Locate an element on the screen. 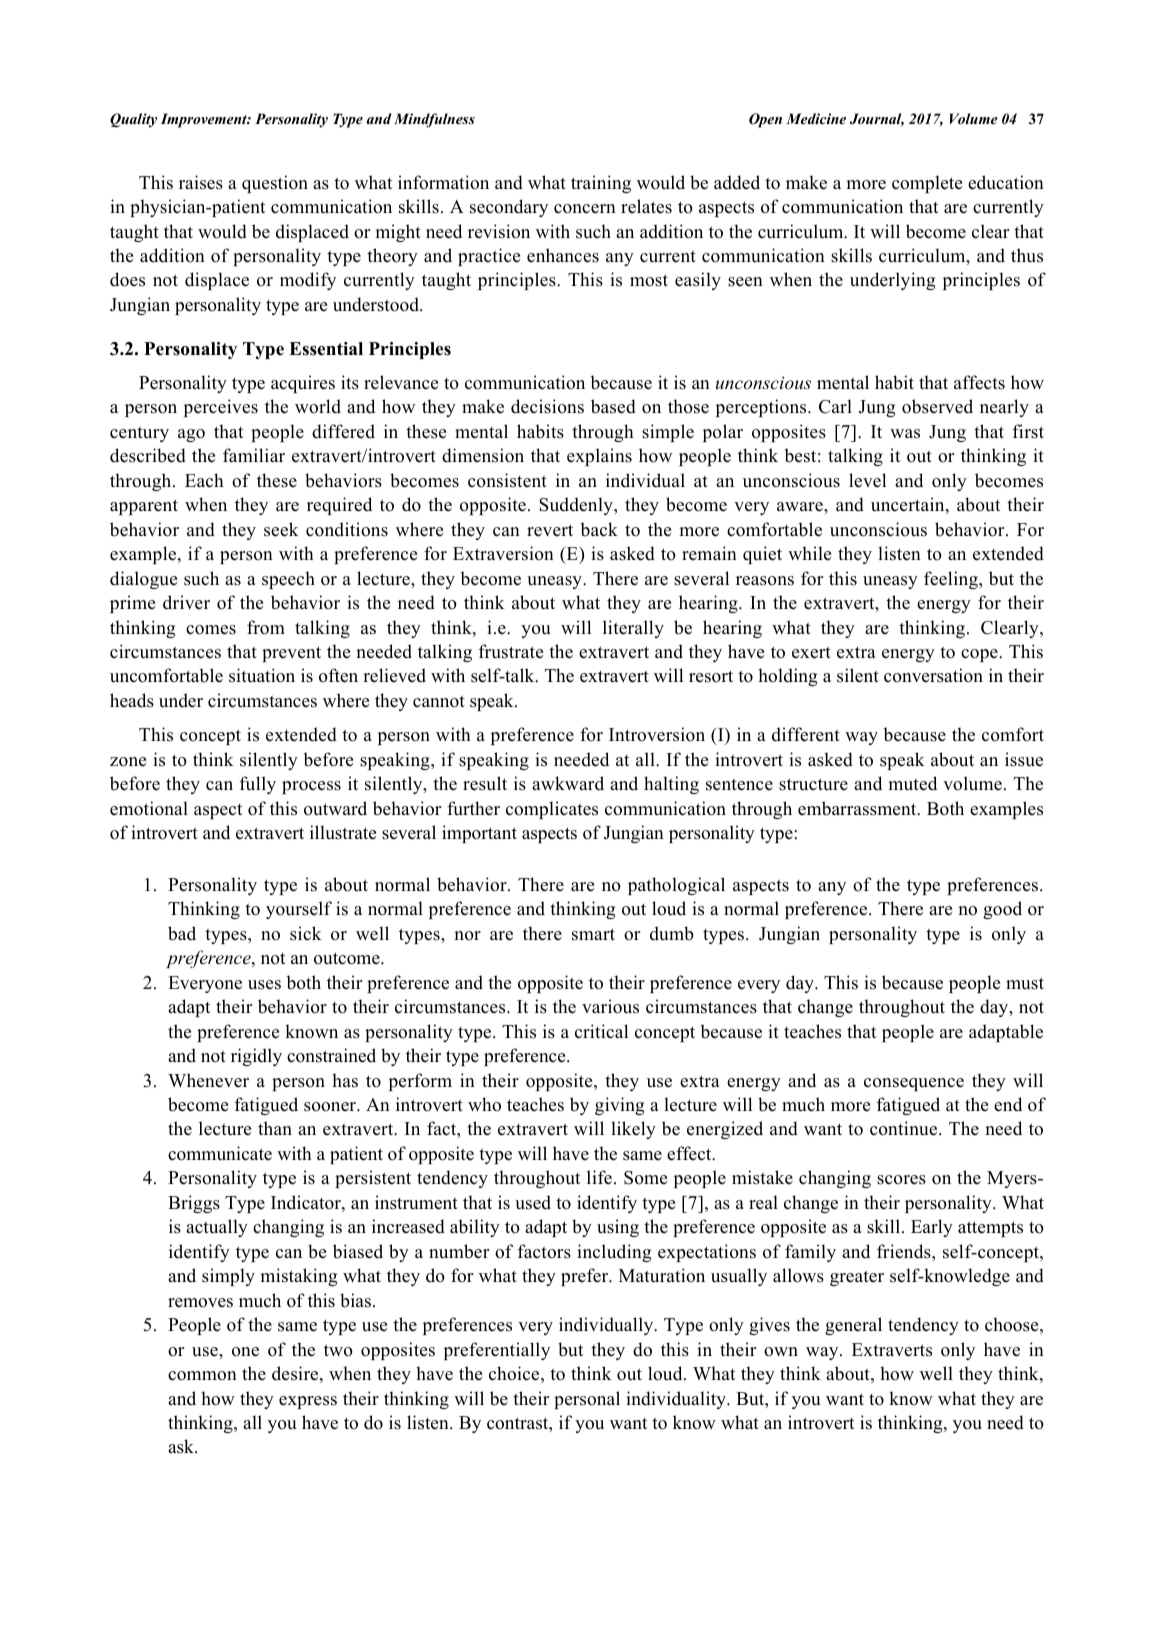  awkward is located at coordinates (568, 783).
